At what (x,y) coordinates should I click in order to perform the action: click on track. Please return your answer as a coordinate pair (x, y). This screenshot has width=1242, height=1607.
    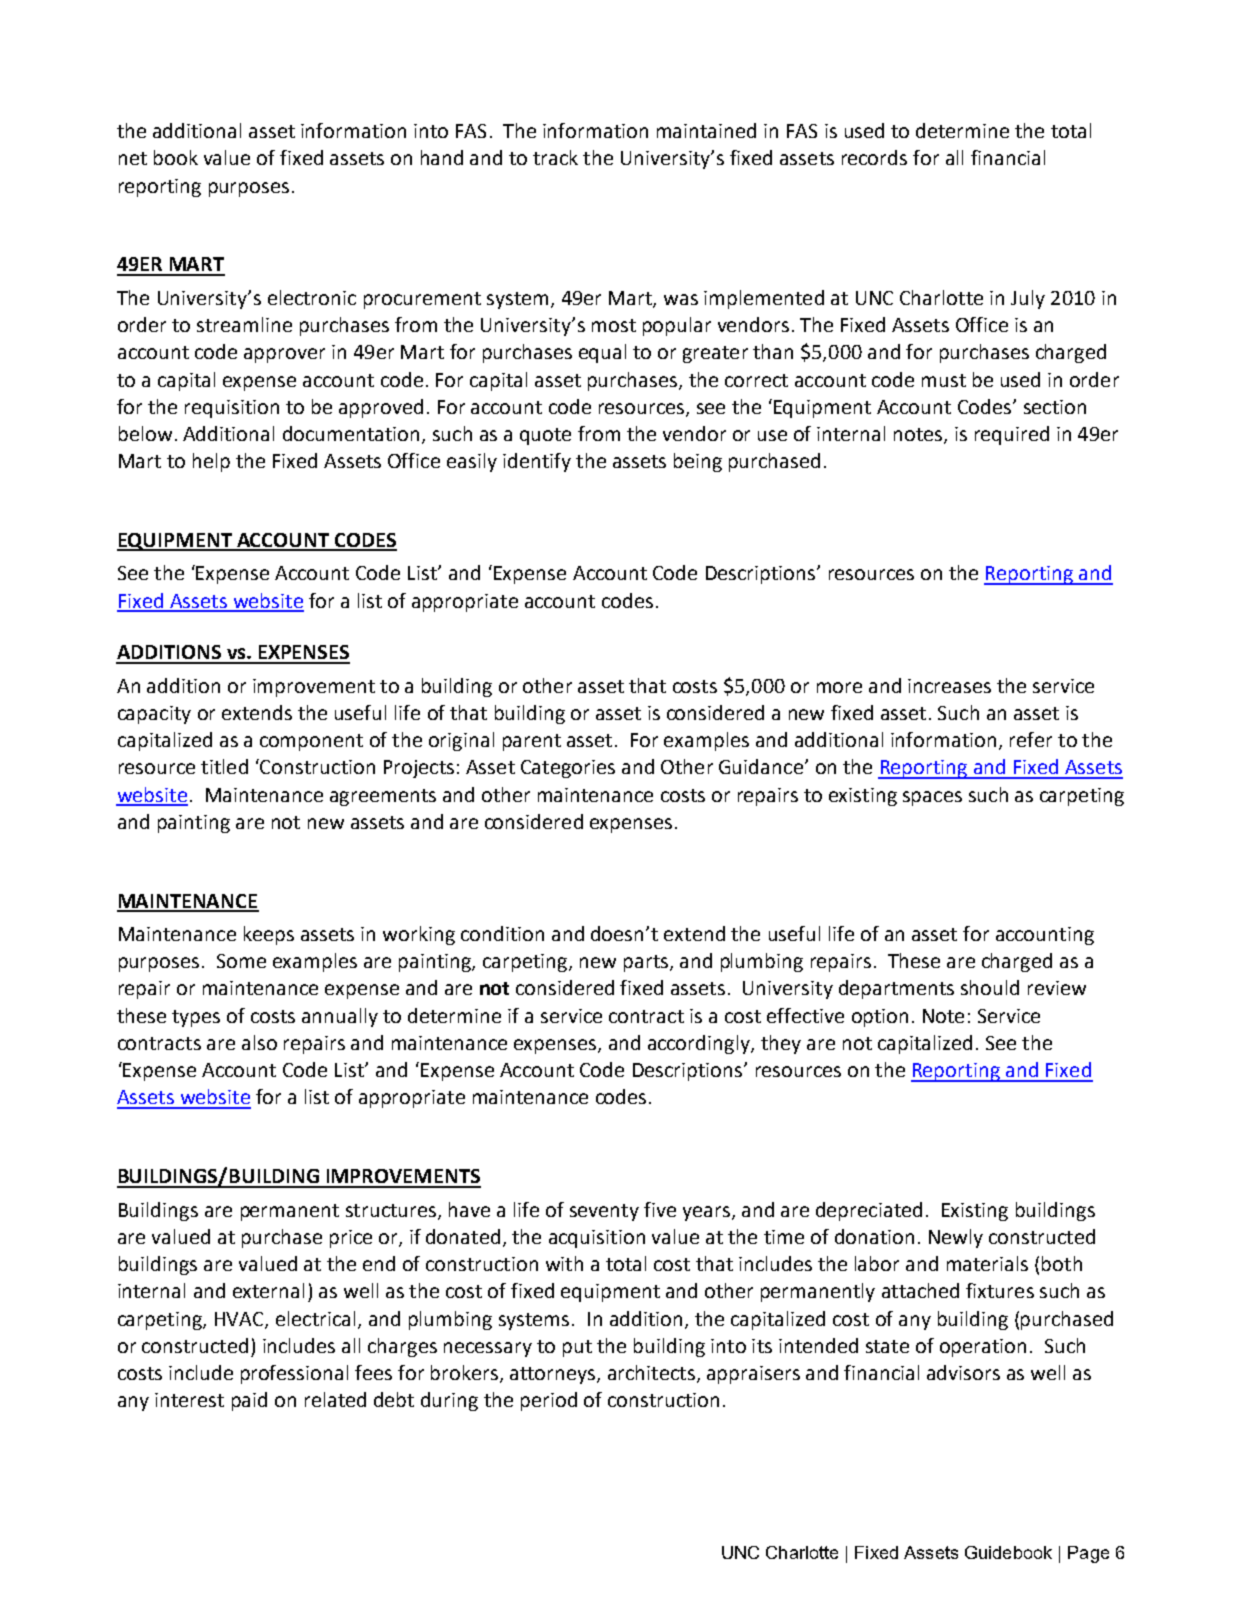
    Looking at the image, I should click on (555, 157).
